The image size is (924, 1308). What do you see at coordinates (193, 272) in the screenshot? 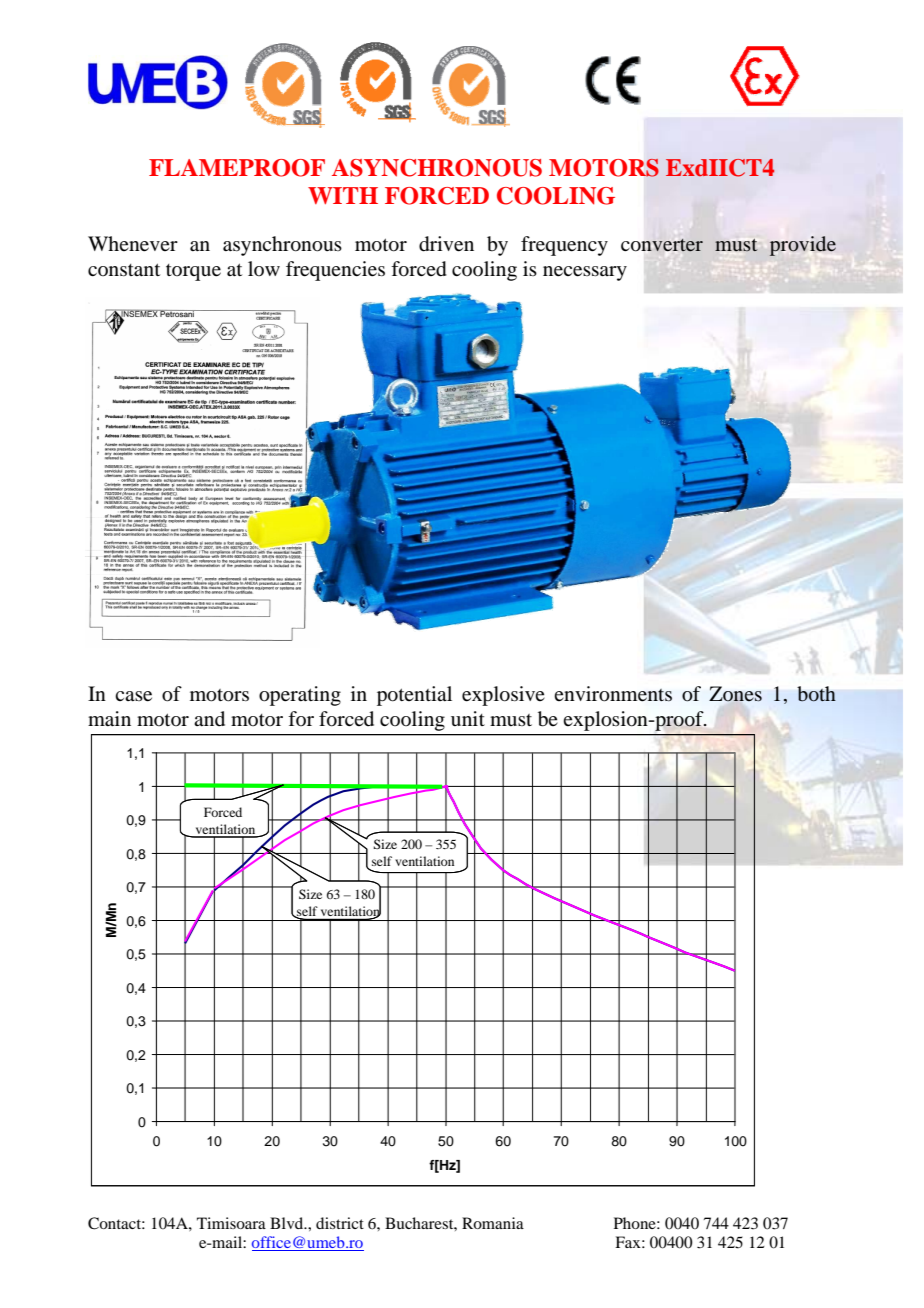
I see `torque` at bounding box center [193, 272].
